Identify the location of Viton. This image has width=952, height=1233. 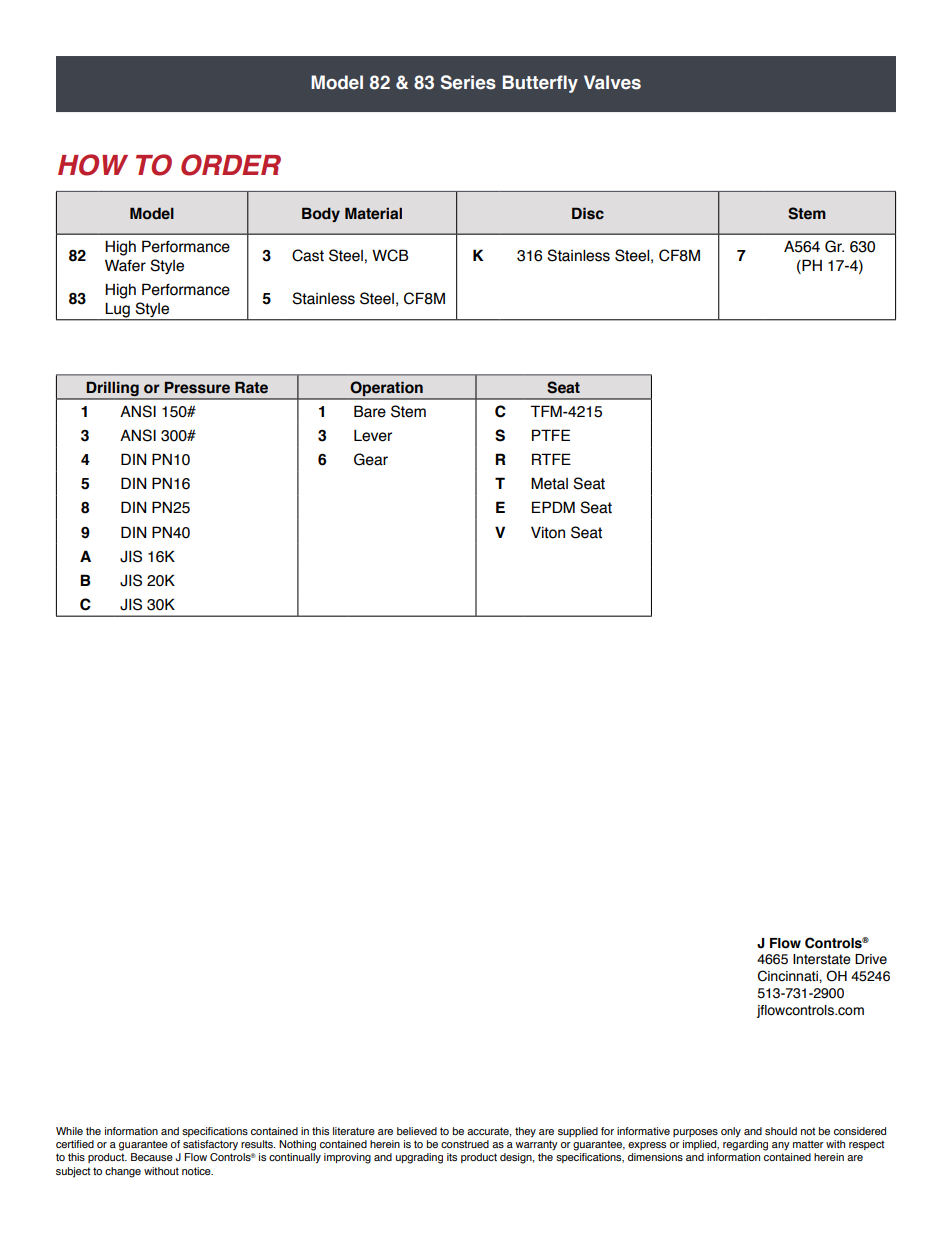
(548, 532).
